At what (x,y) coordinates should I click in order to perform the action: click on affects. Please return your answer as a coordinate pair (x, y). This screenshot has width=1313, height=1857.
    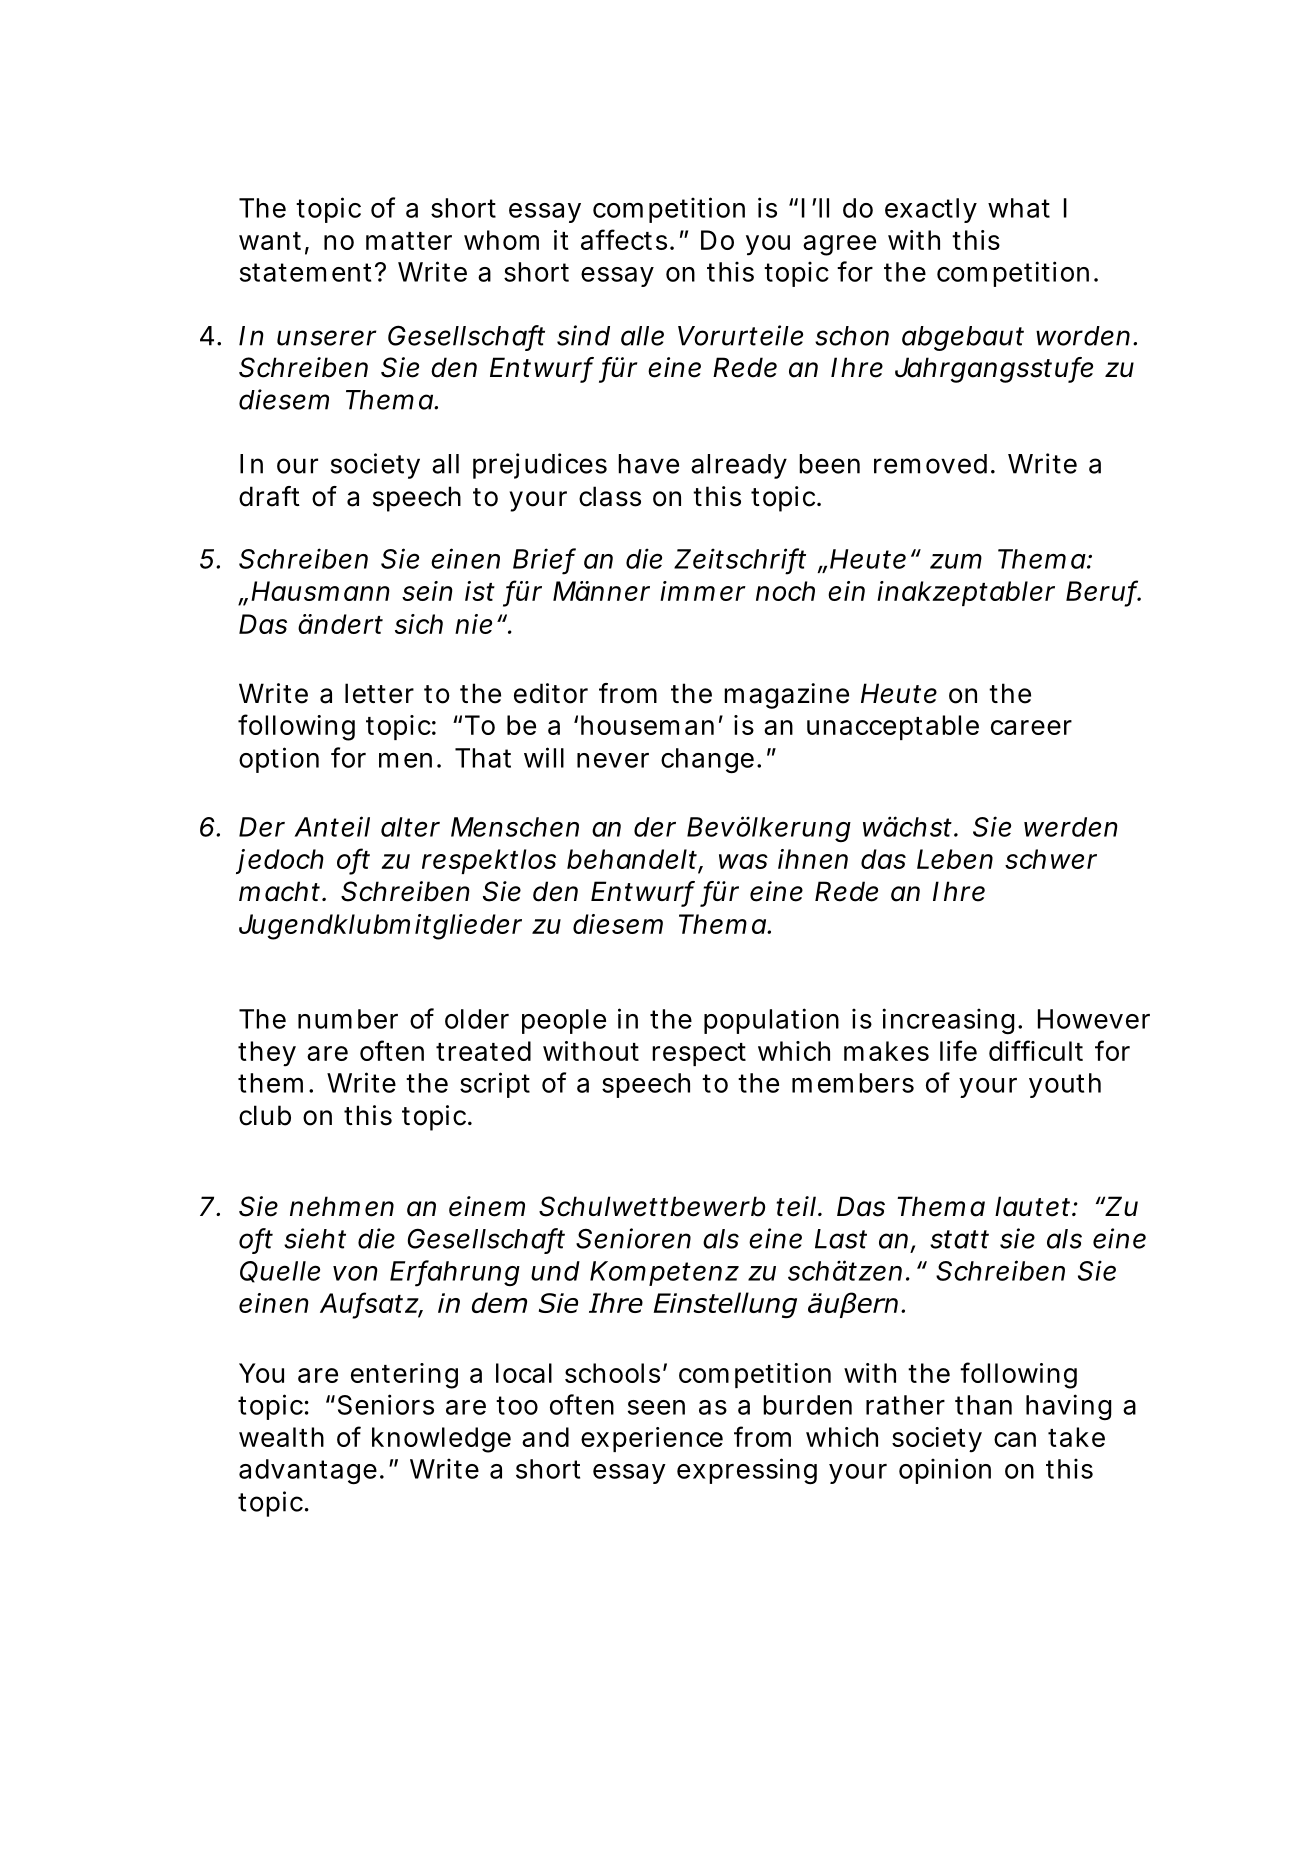
    Looking at the image, I should click on (624, 239).
